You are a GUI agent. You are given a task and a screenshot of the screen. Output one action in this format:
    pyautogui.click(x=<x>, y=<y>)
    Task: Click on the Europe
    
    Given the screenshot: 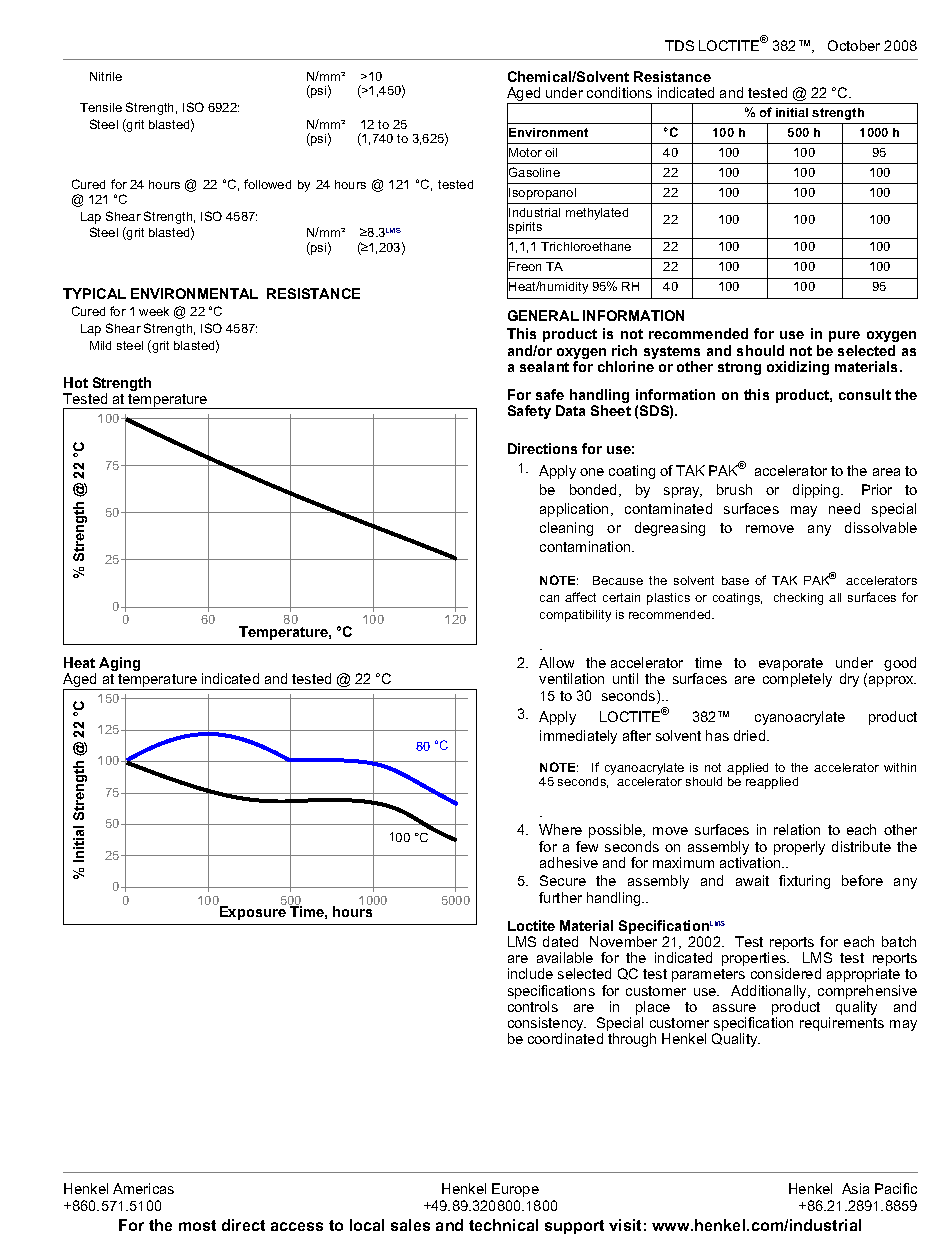 What is the action you would take?
    pyautogui.click(x=515, y=1190)
